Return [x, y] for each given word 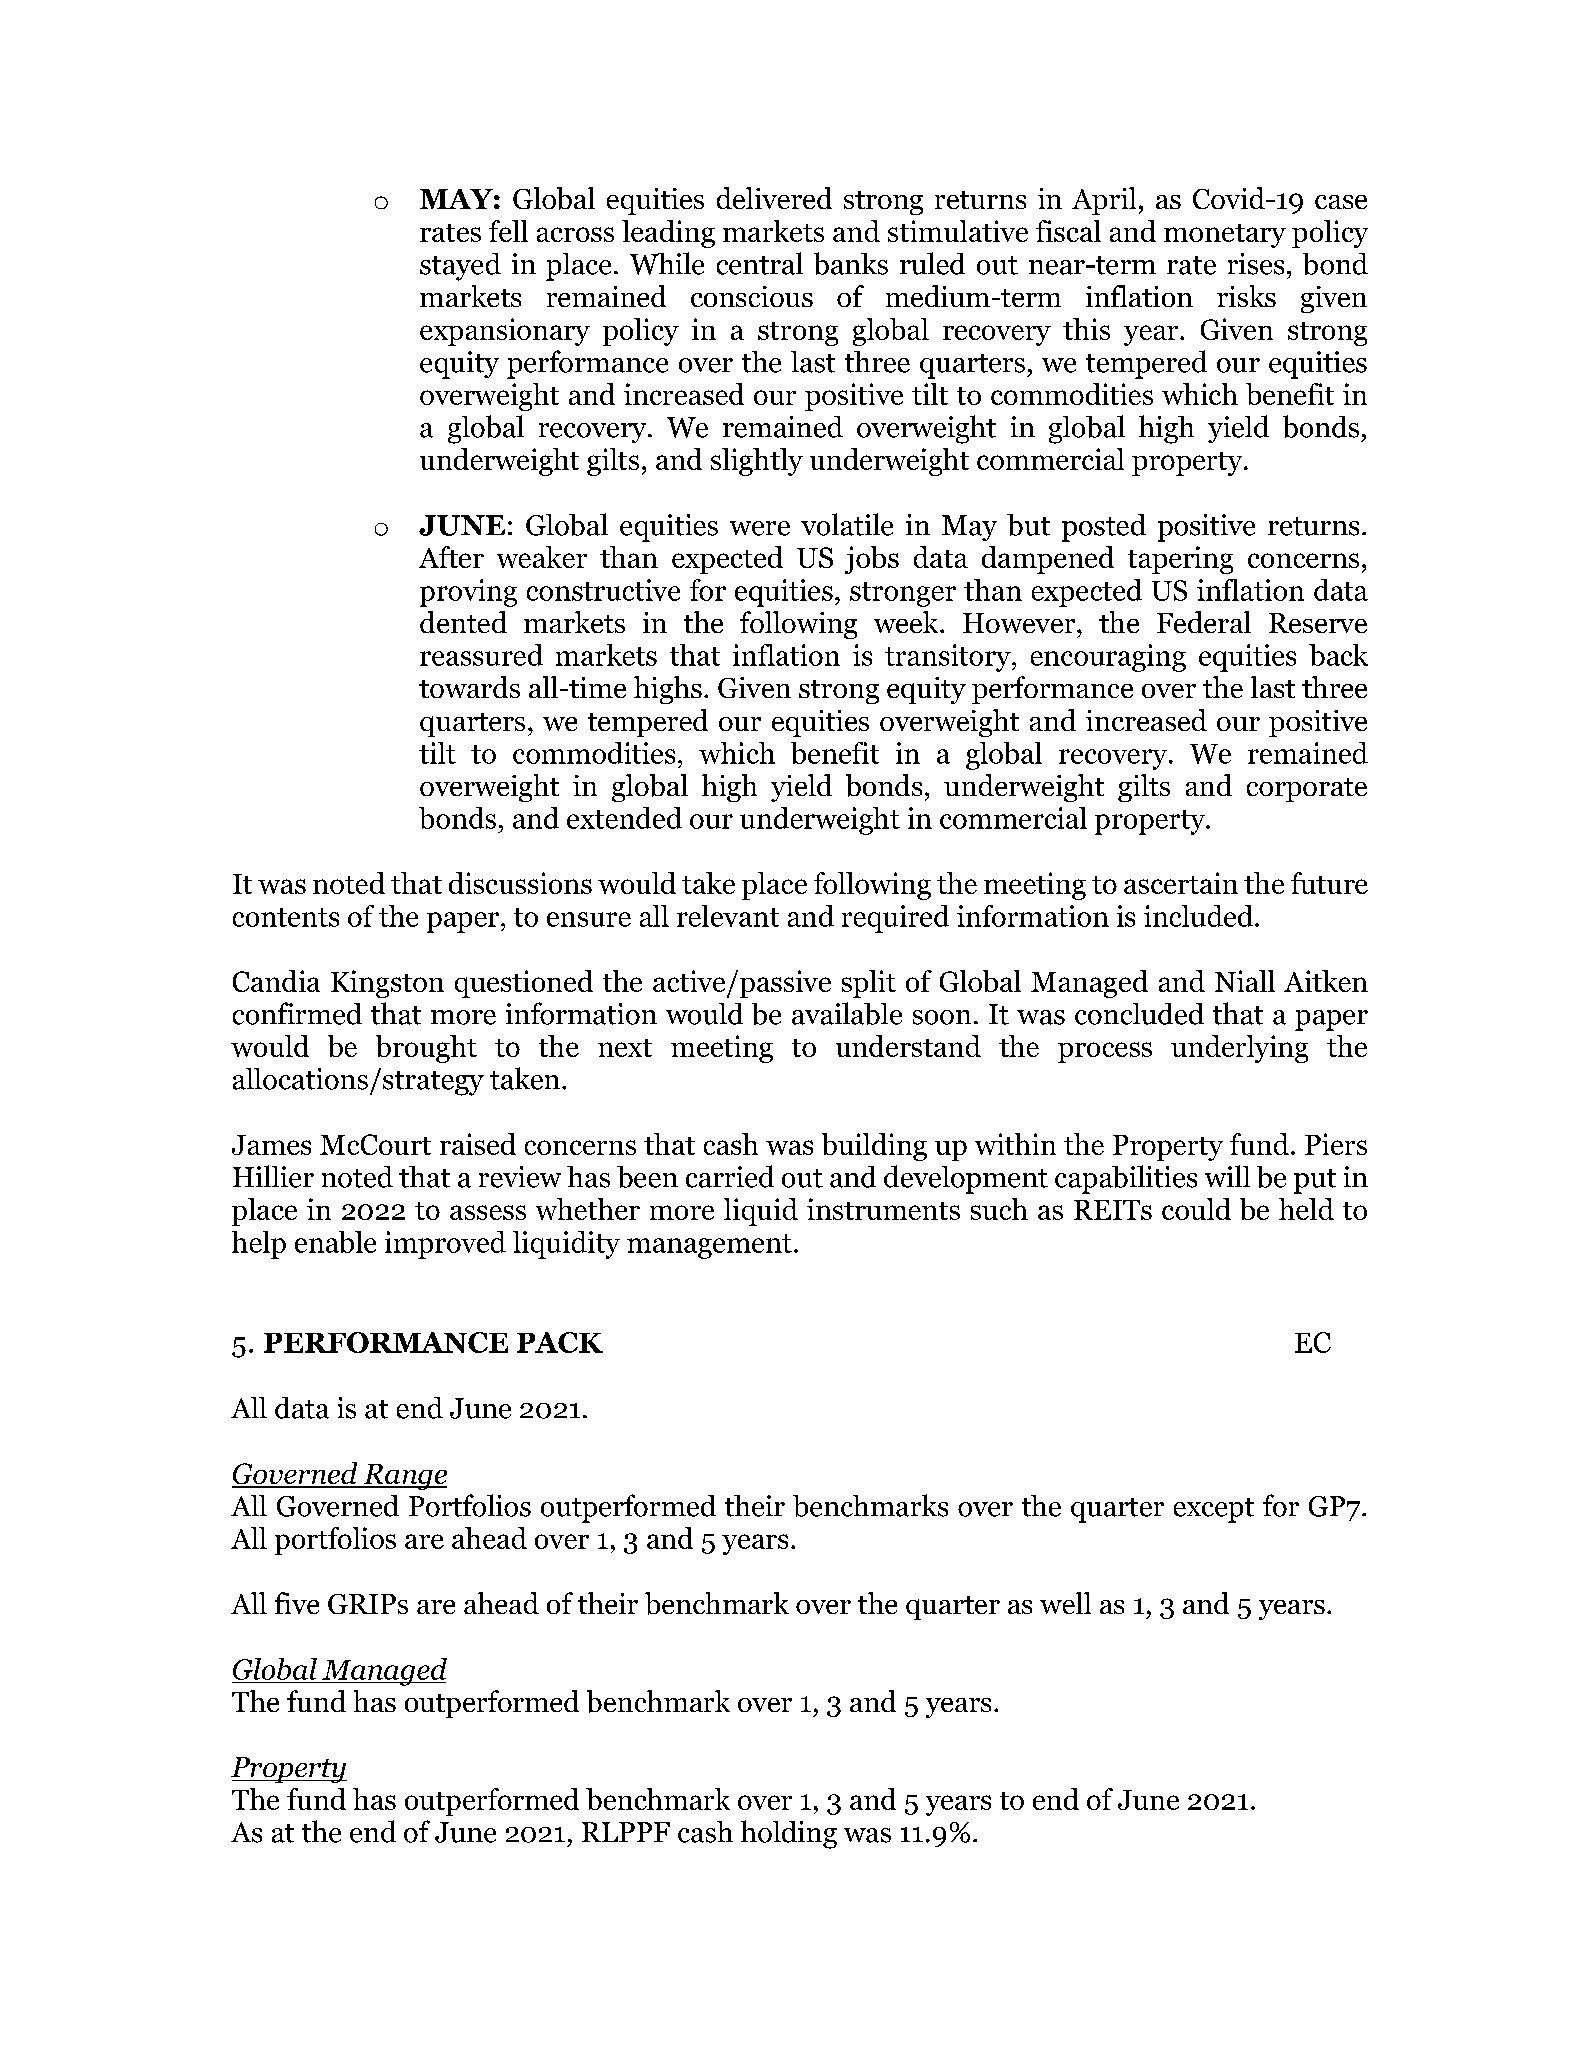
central [760, 263]
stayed [460, 267]
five [297, 1603]
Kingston [387, 984]
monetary [1225, 236]
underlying [1239, 1049]
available [847, 1013]
